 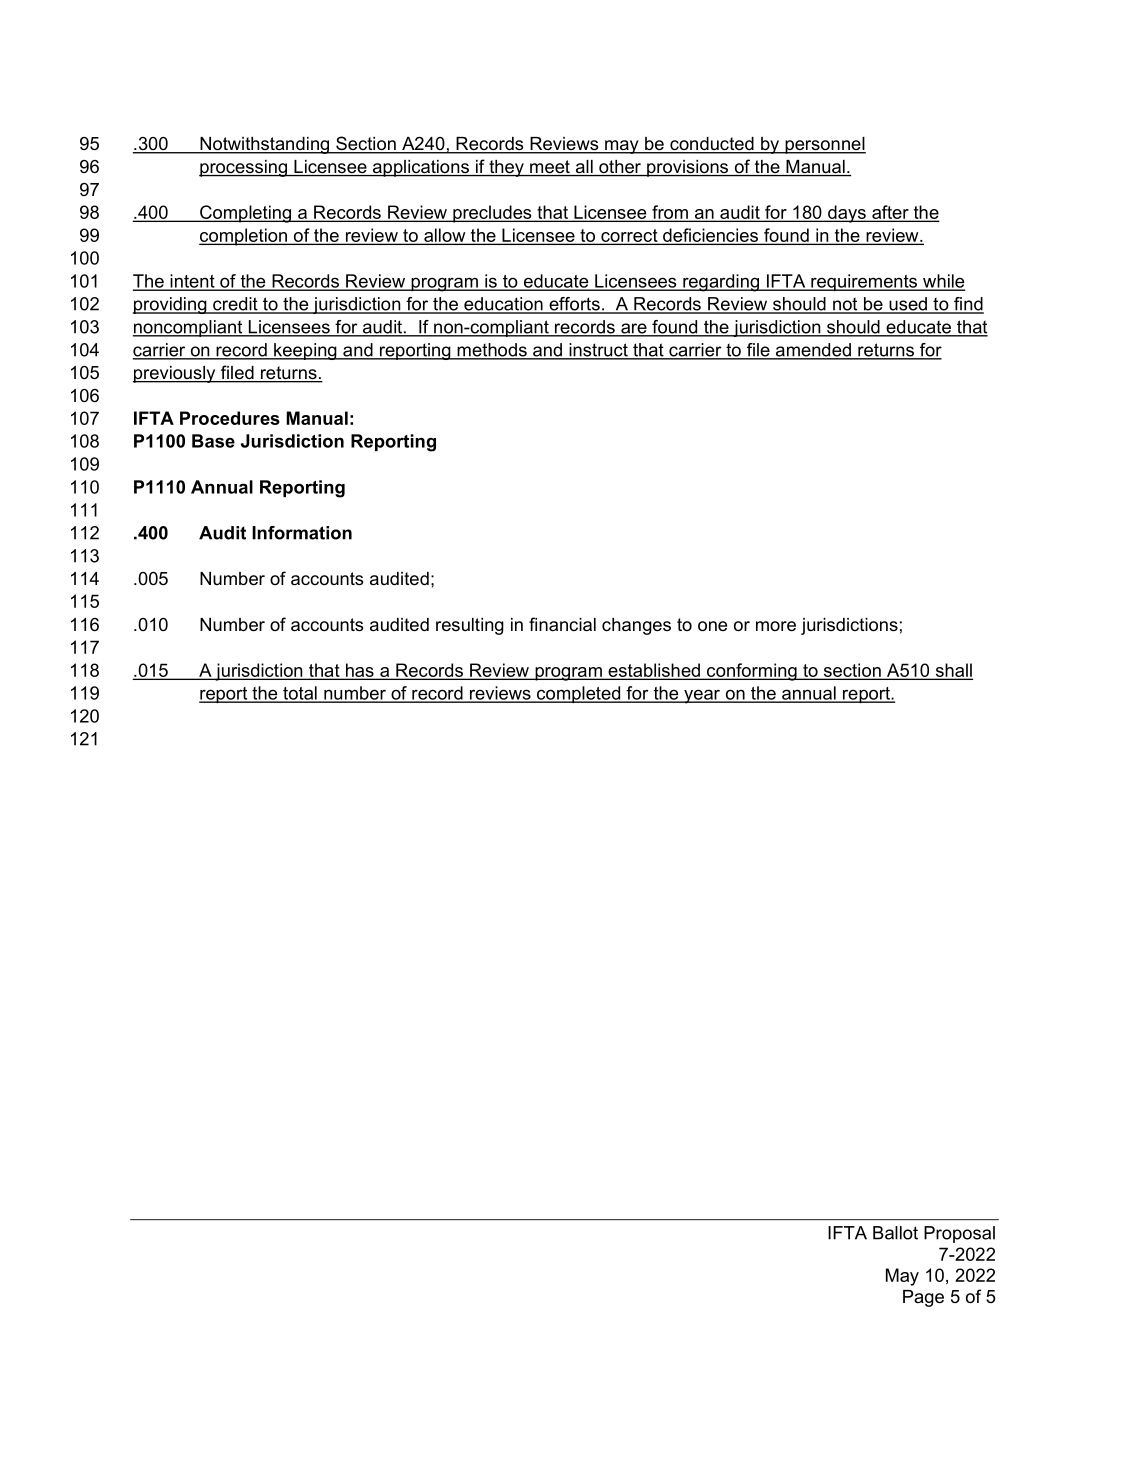 What do you see at coordinates (953, 671) in the page?
I see `shall` at bounding box center [953, 671].
